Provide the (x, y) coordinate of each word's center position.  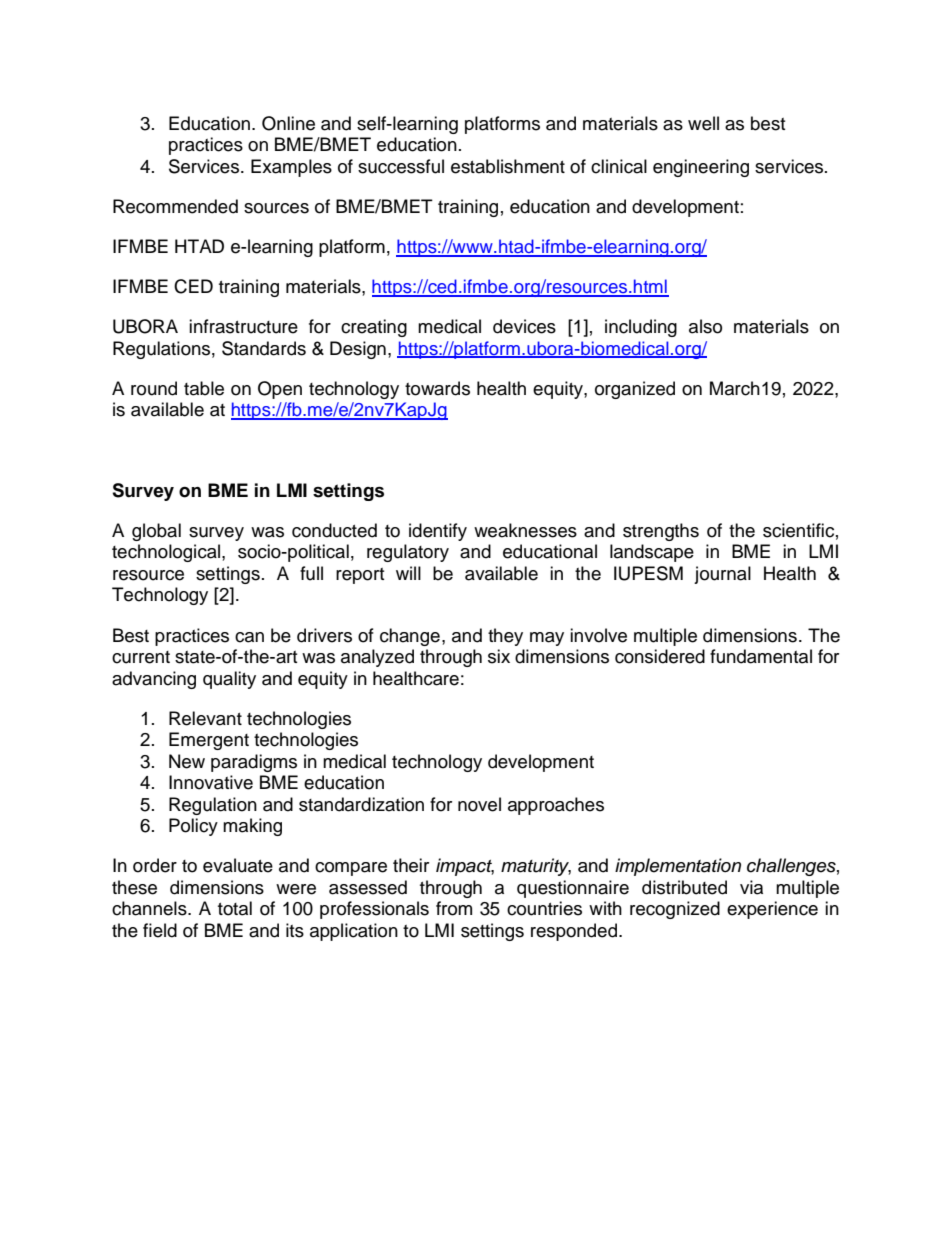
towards (437, 388)
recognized (675, 910)
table (204, 388)
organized (635, 390)
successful (401, 166)
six (499, 656)
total (235, 908)
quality (229, 680)
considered (660, 656)
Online (288, 123)
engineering (701, 168)
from (454, 908)
